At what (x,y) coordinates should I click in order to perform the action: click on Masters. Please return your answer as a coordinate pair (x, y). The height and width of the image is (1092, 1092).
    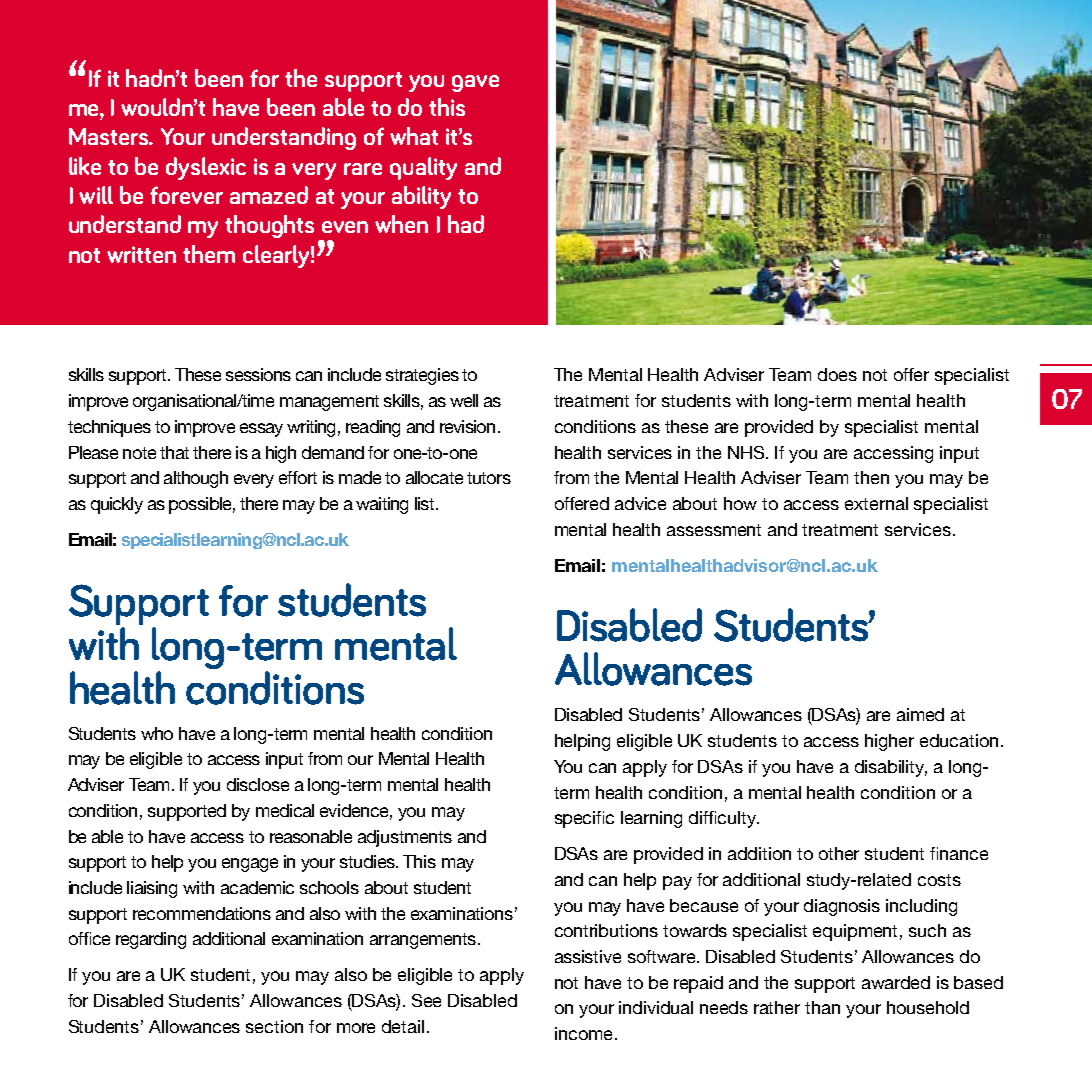
    Looking at the image, I should click on (110, 136).
